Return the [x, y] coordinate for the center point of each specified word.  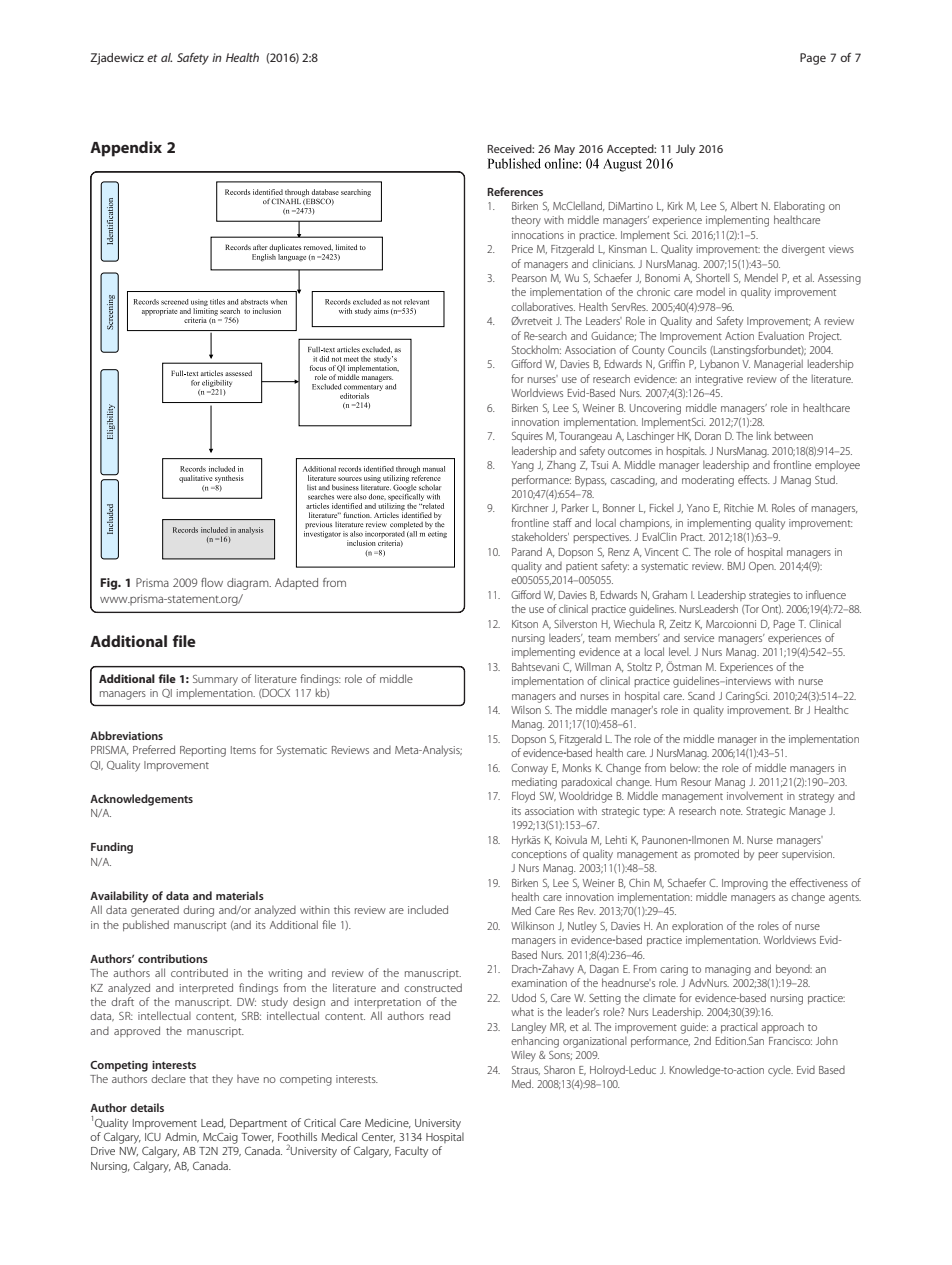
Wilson [526, 710]
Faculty [411, 1152]
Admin [182, 1137]
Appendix [126, 149]
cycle [780, 1071]
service [699, 638]
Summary [215, 680]
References [515, 191]
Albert [744, 205]
